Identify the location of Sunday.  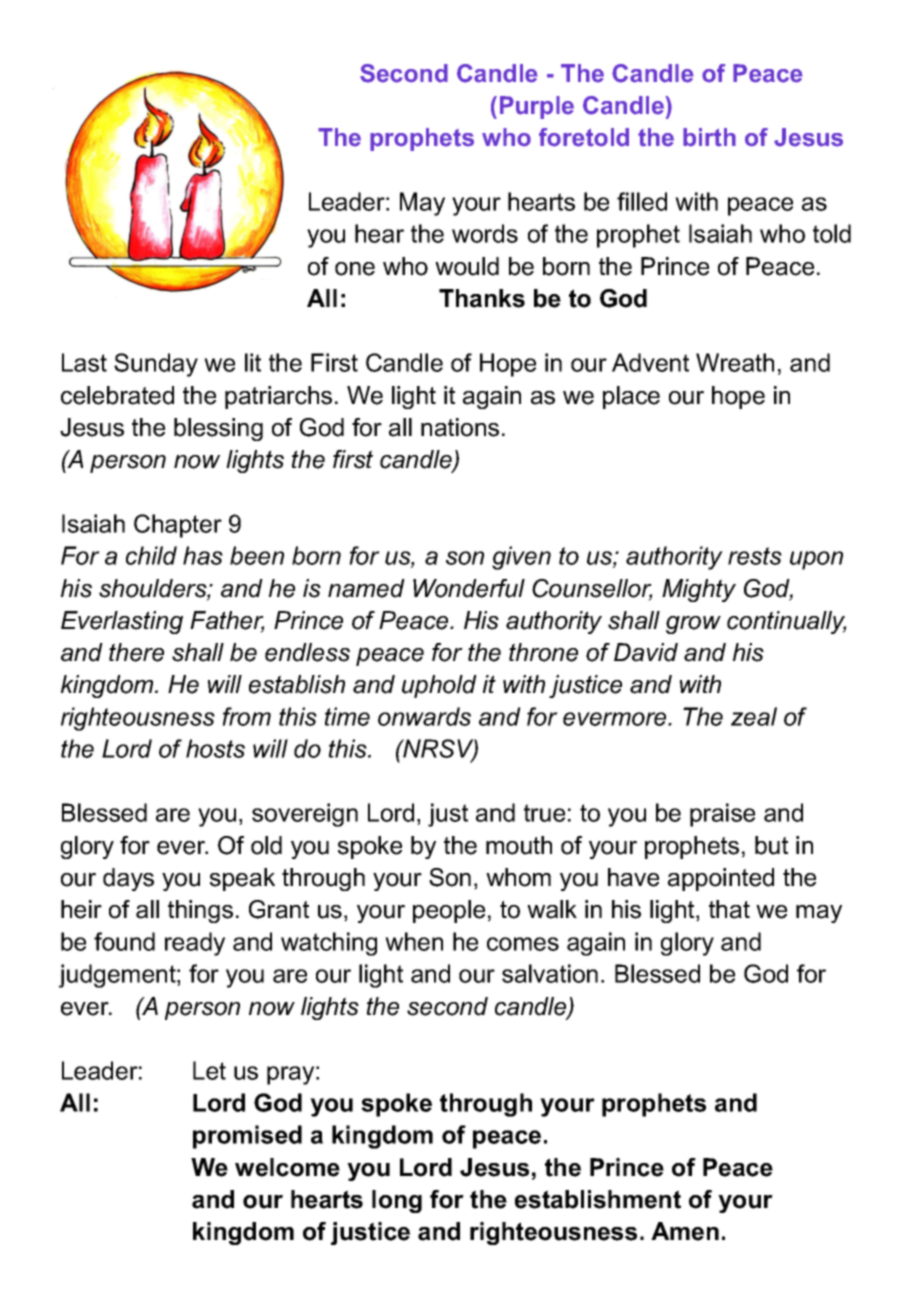
(156, 365).
